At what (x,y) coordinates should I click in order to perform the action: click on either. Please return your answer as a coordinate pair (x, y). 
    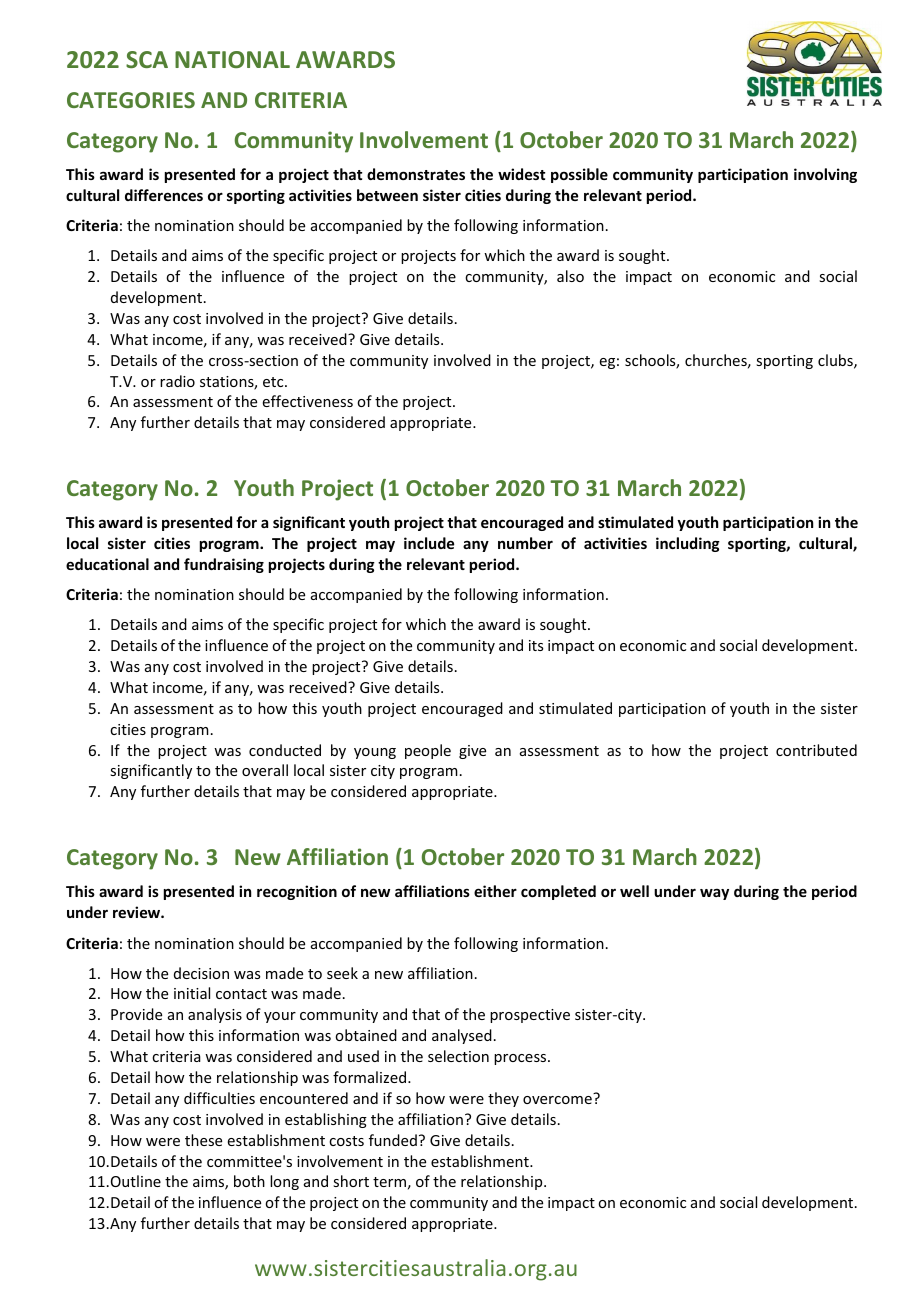
    Looking at the image, I should click on (495, 891).
